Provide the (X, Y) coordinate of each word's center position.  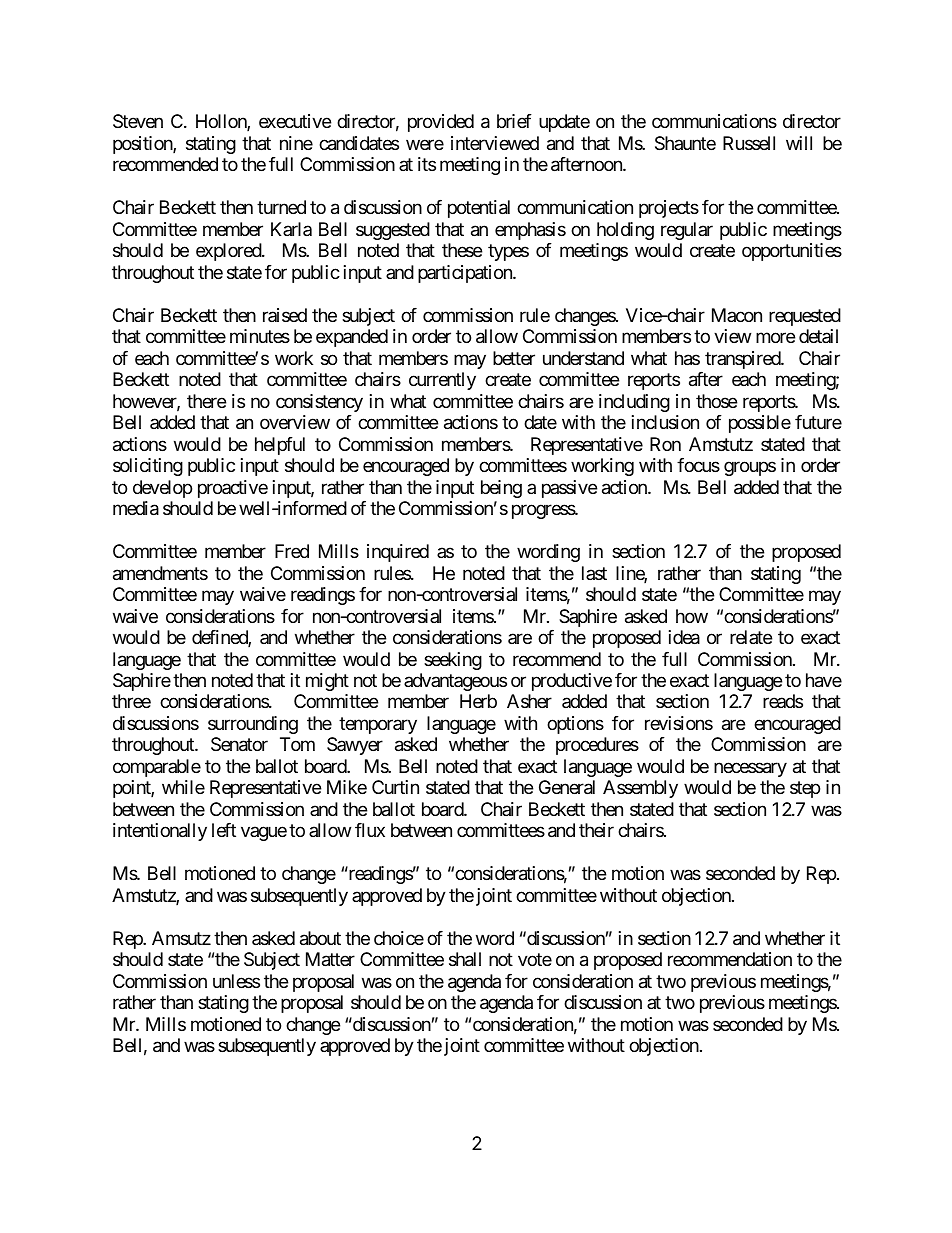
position (143, 145)
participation (466, 274)
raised (285, 315)
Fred (292, 551)
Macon (737, 315)
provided (441, 123)
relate (751, 637)
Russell (749, 143)
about (320, 938)
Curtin (395, 787)
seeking (453, 661)
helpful (280, 446)
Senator (239, 744)
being (501, 489)
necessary (750, 769)
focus (698, 465)
